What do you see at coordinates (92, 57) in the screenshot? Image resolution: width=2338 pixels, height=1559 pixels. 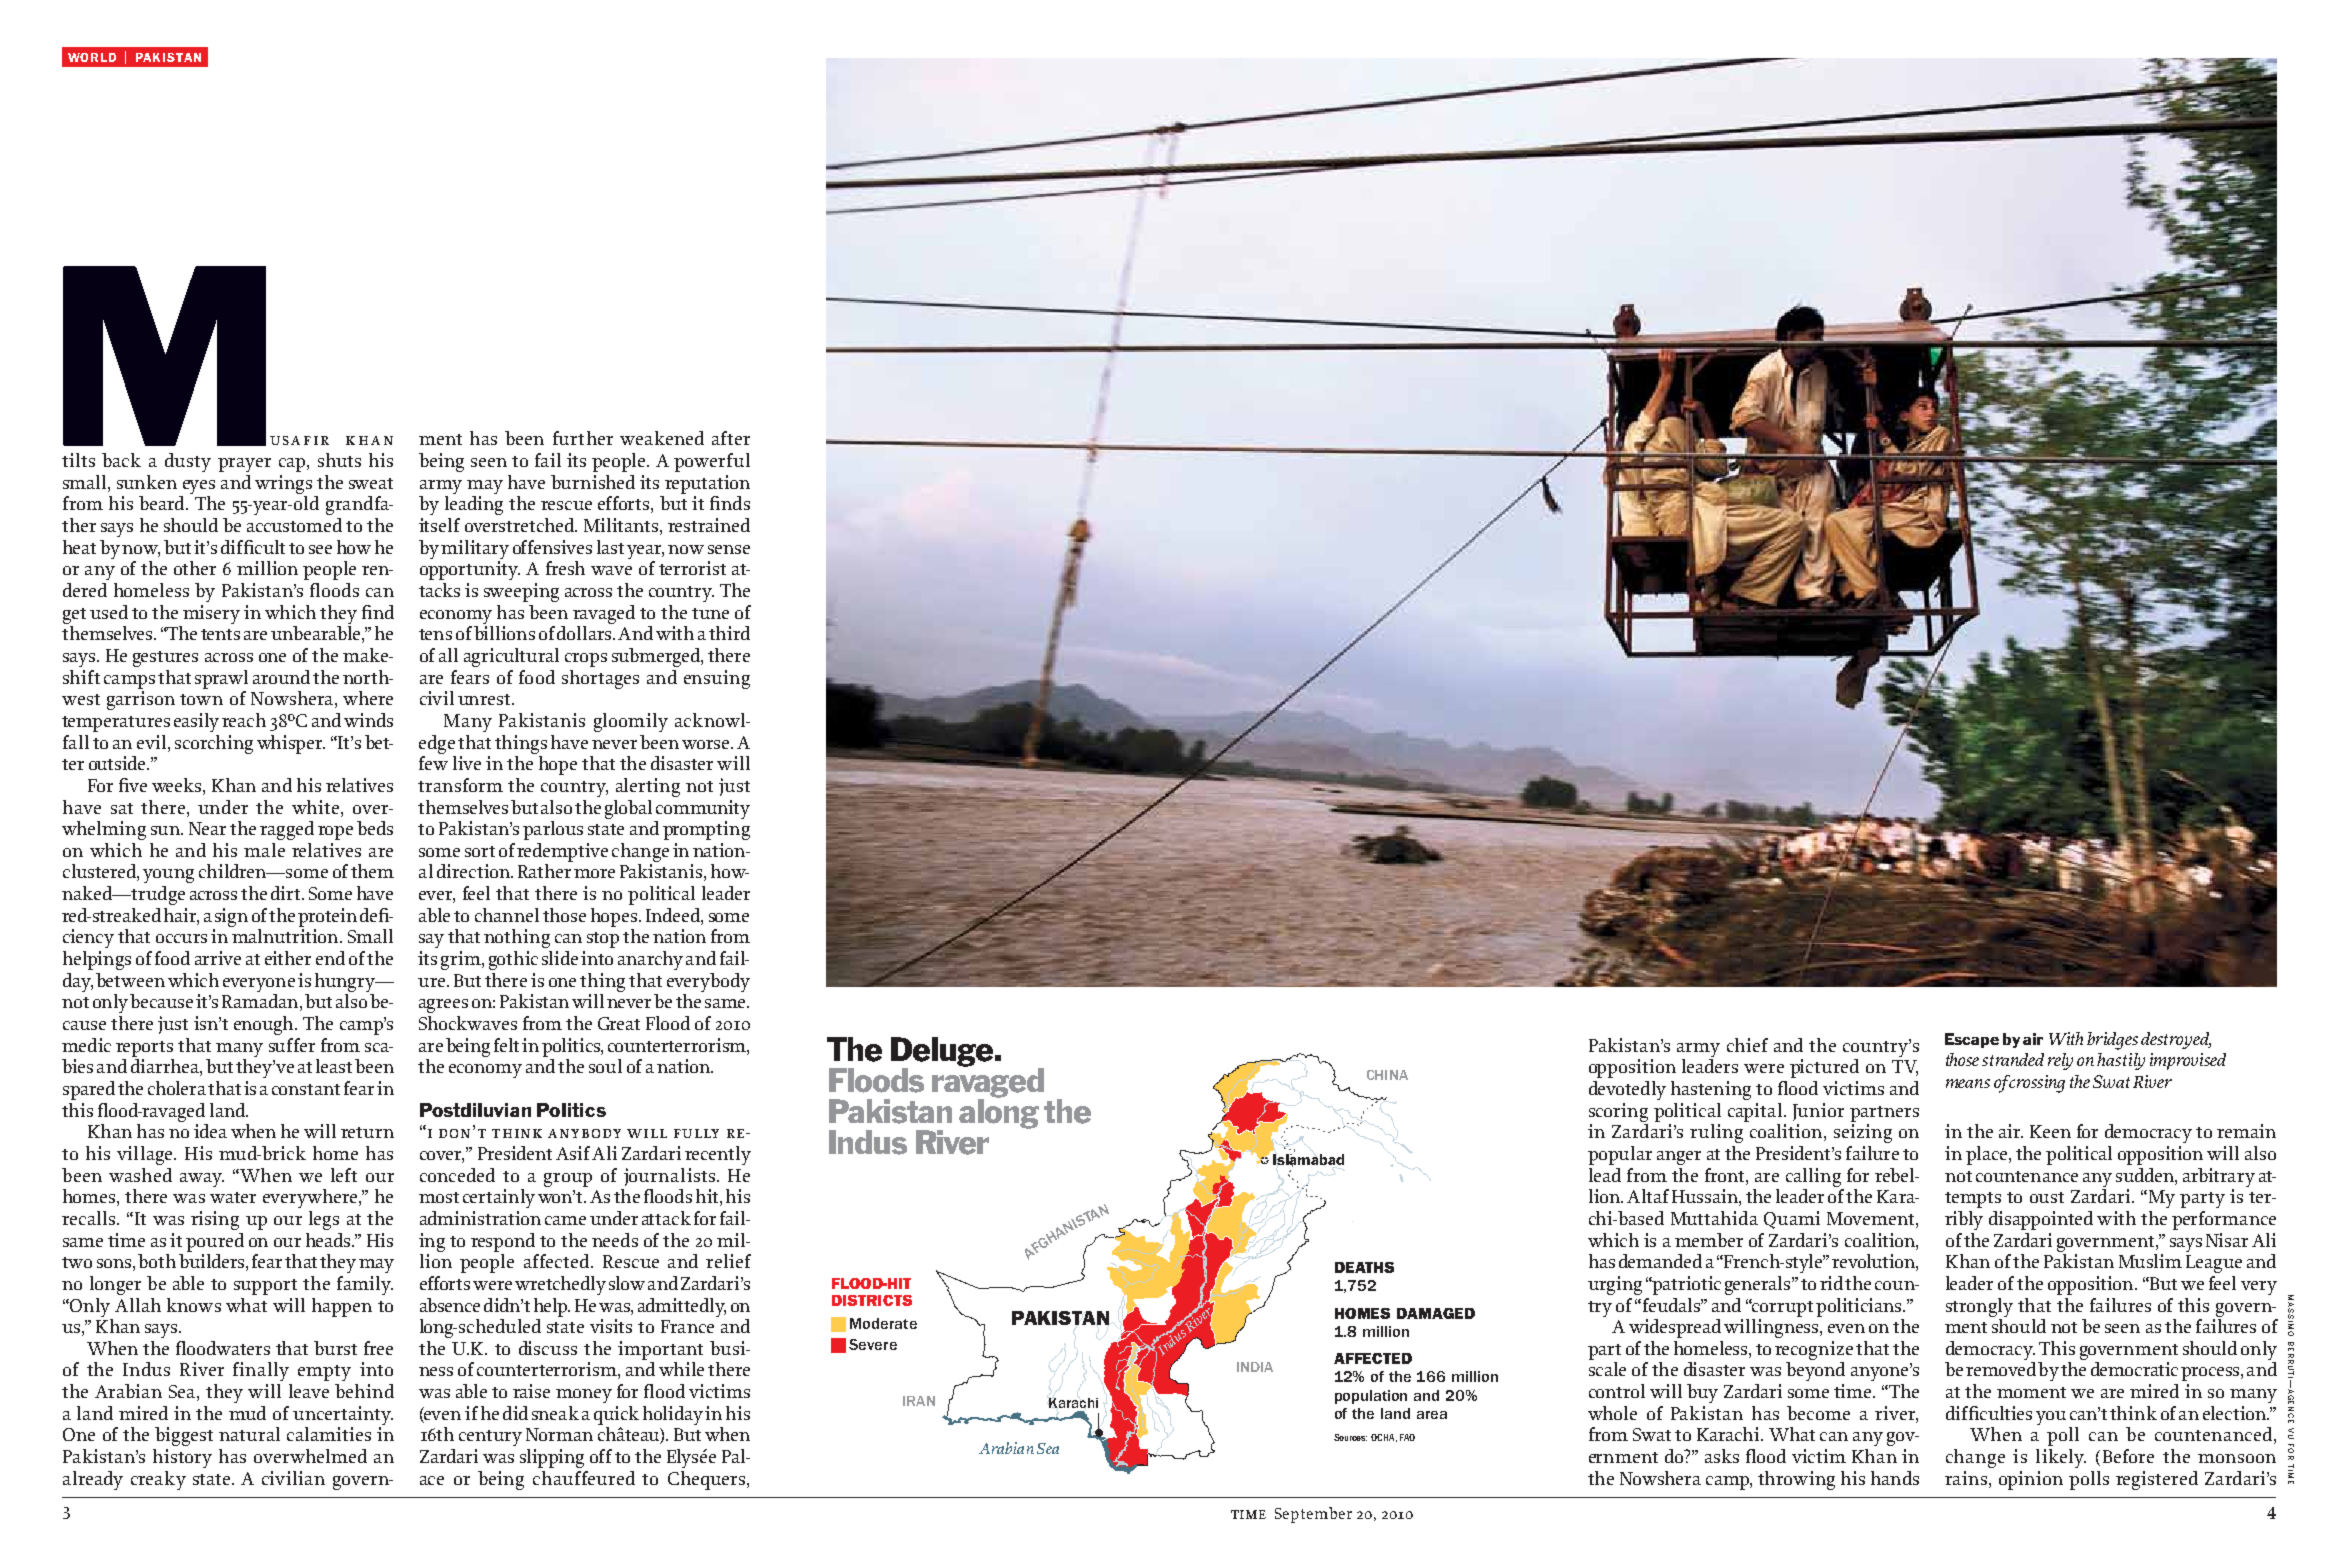 I see `world` at bounding box center [92, 57].
